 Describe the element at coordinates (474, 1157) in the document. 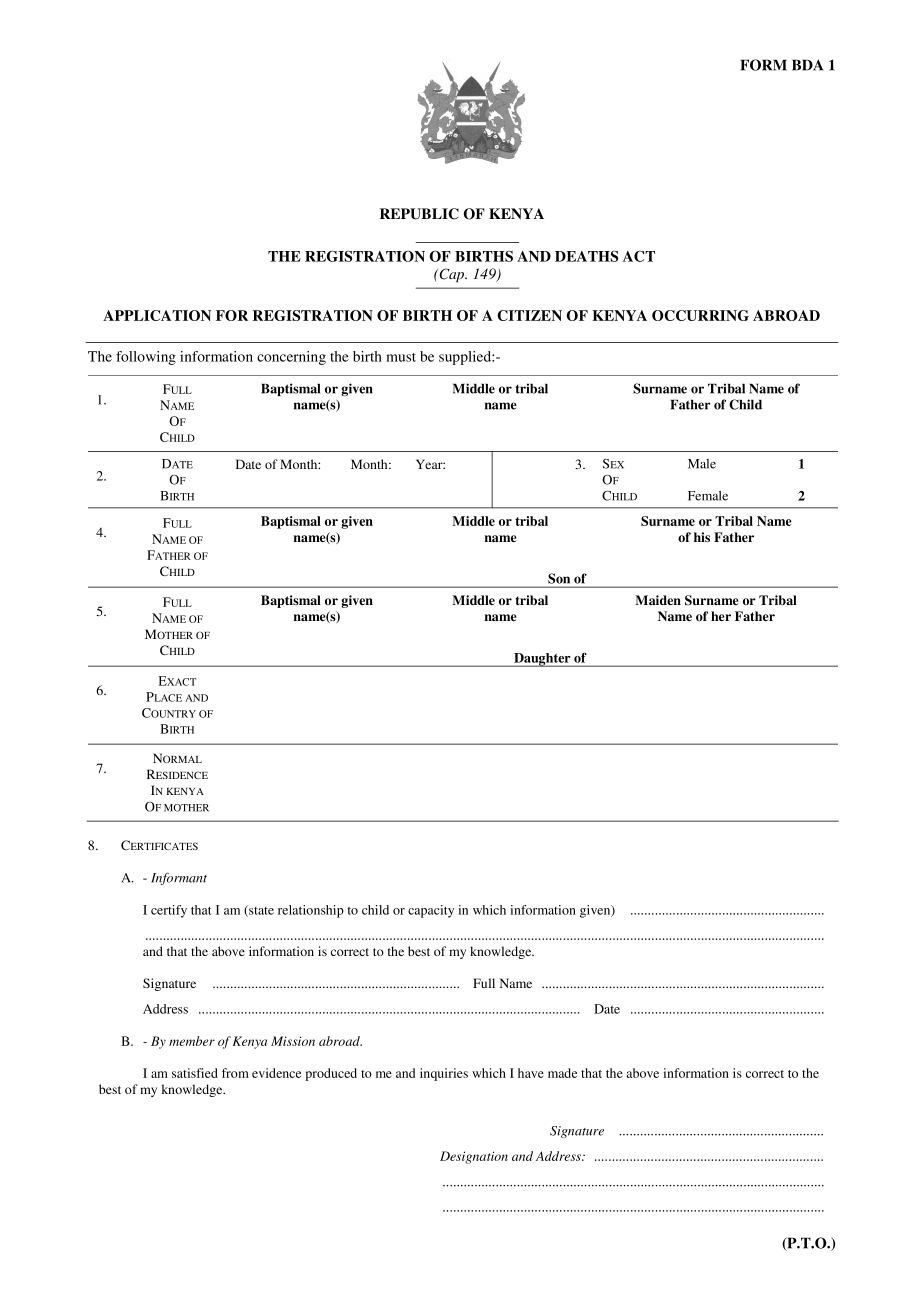

I see `Designation` at that location.
